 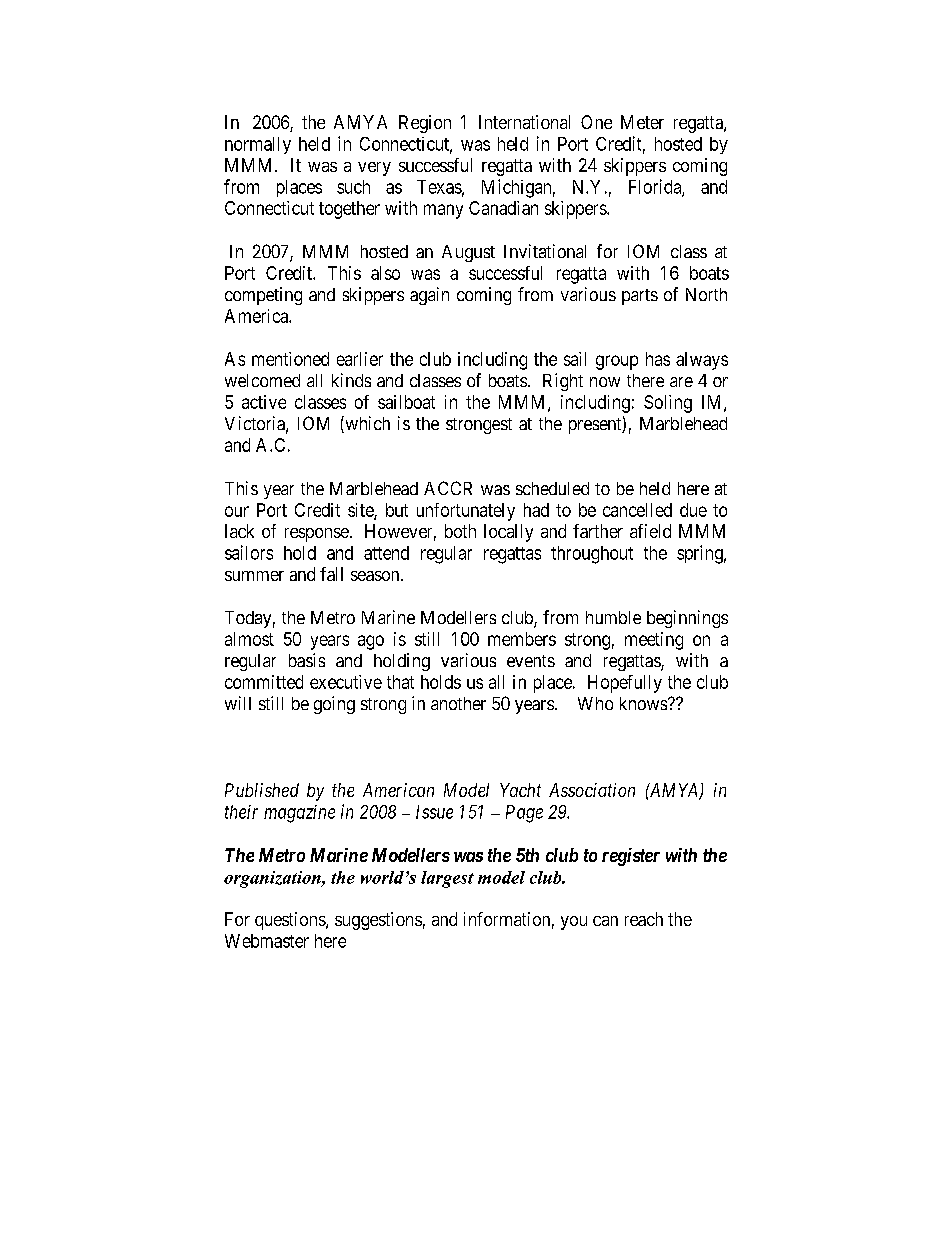 I want to click on questions, so click(x=291, y=921).
